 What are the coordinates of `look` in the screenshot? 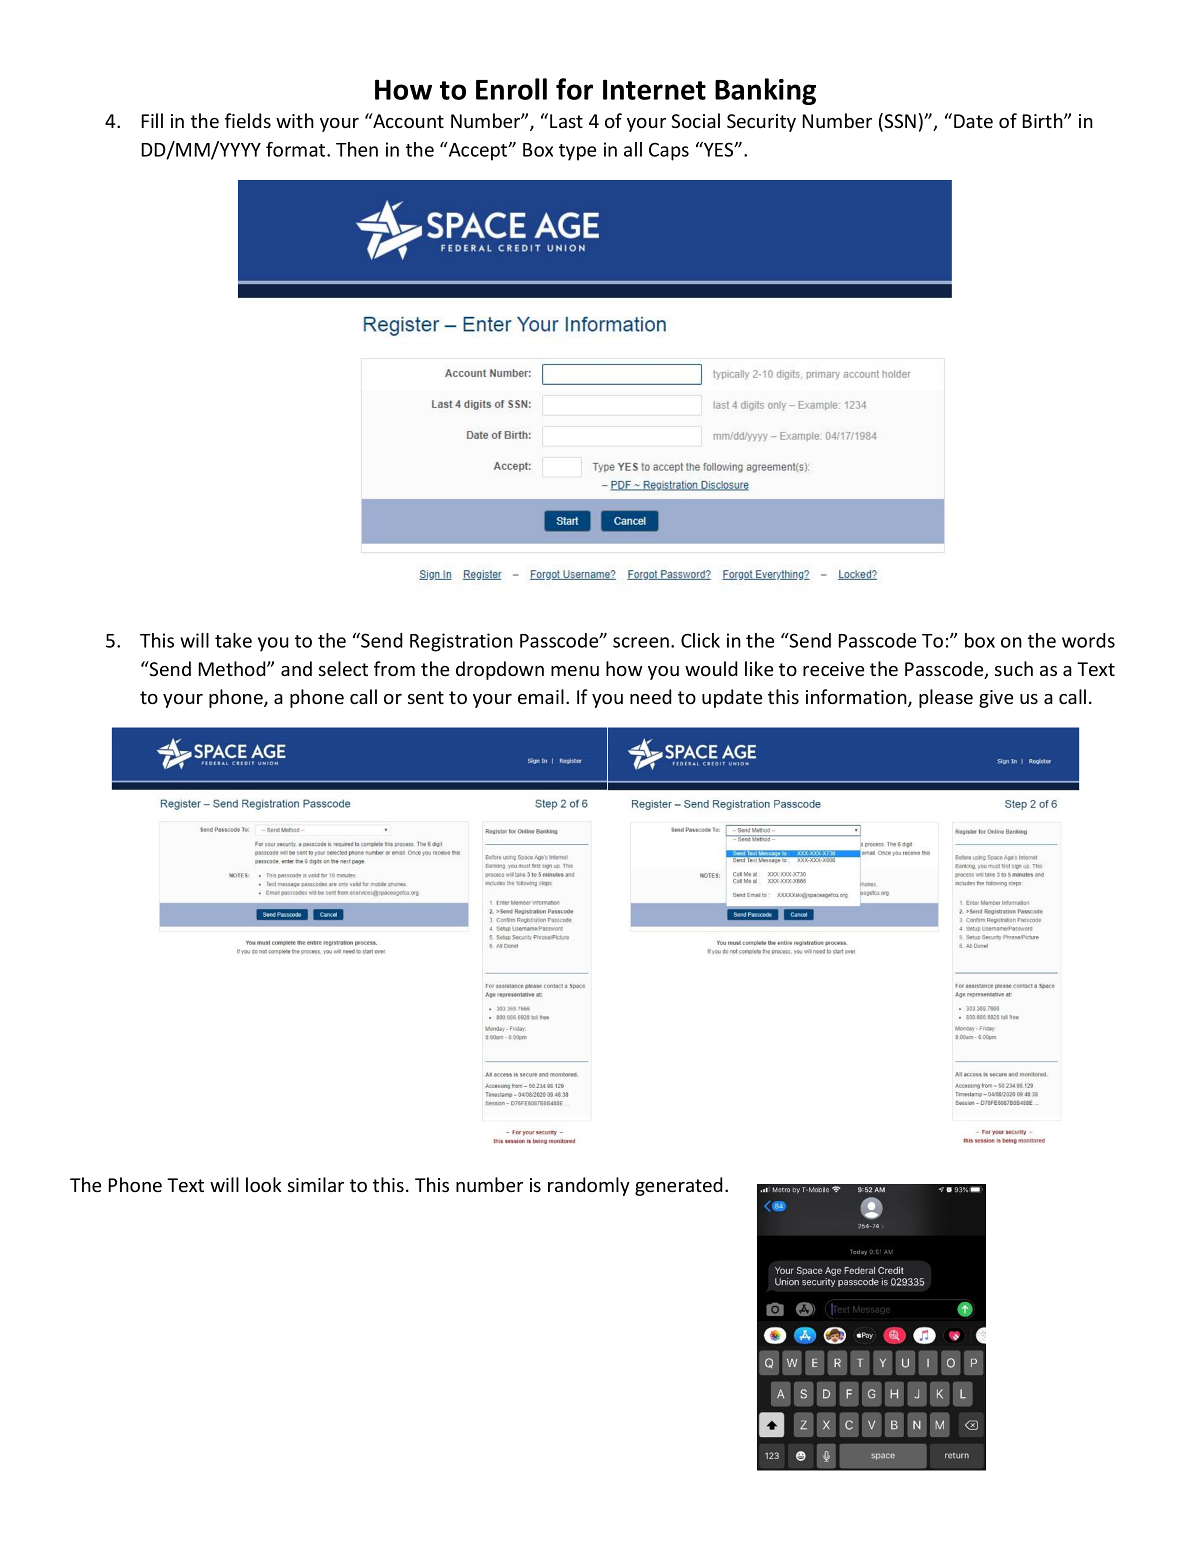 It's located at (264, 1184).
